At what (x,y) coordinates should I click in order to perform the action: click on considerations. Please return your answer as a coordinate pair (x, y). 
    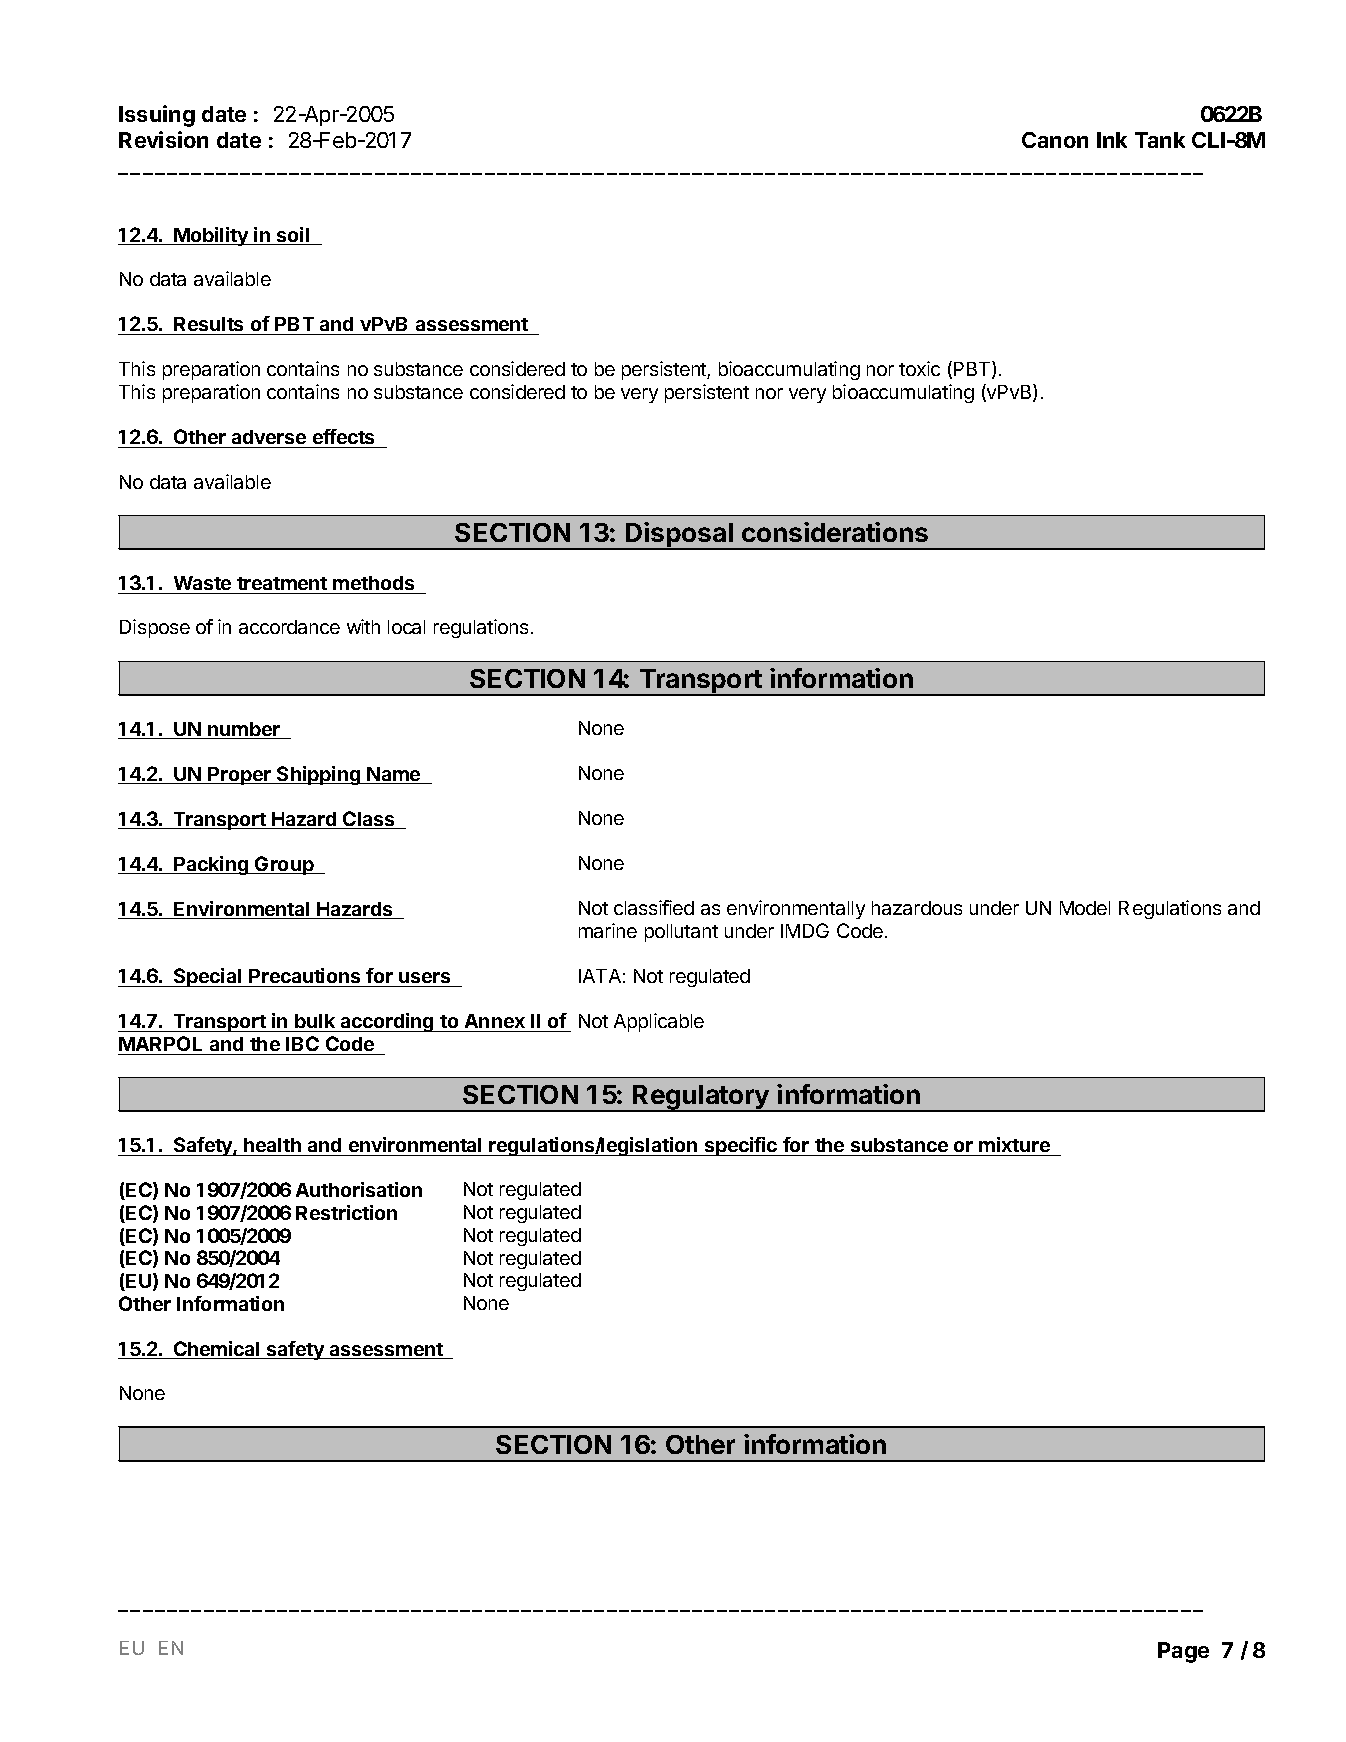
    Looking at the image, I should click on (835, 532).
